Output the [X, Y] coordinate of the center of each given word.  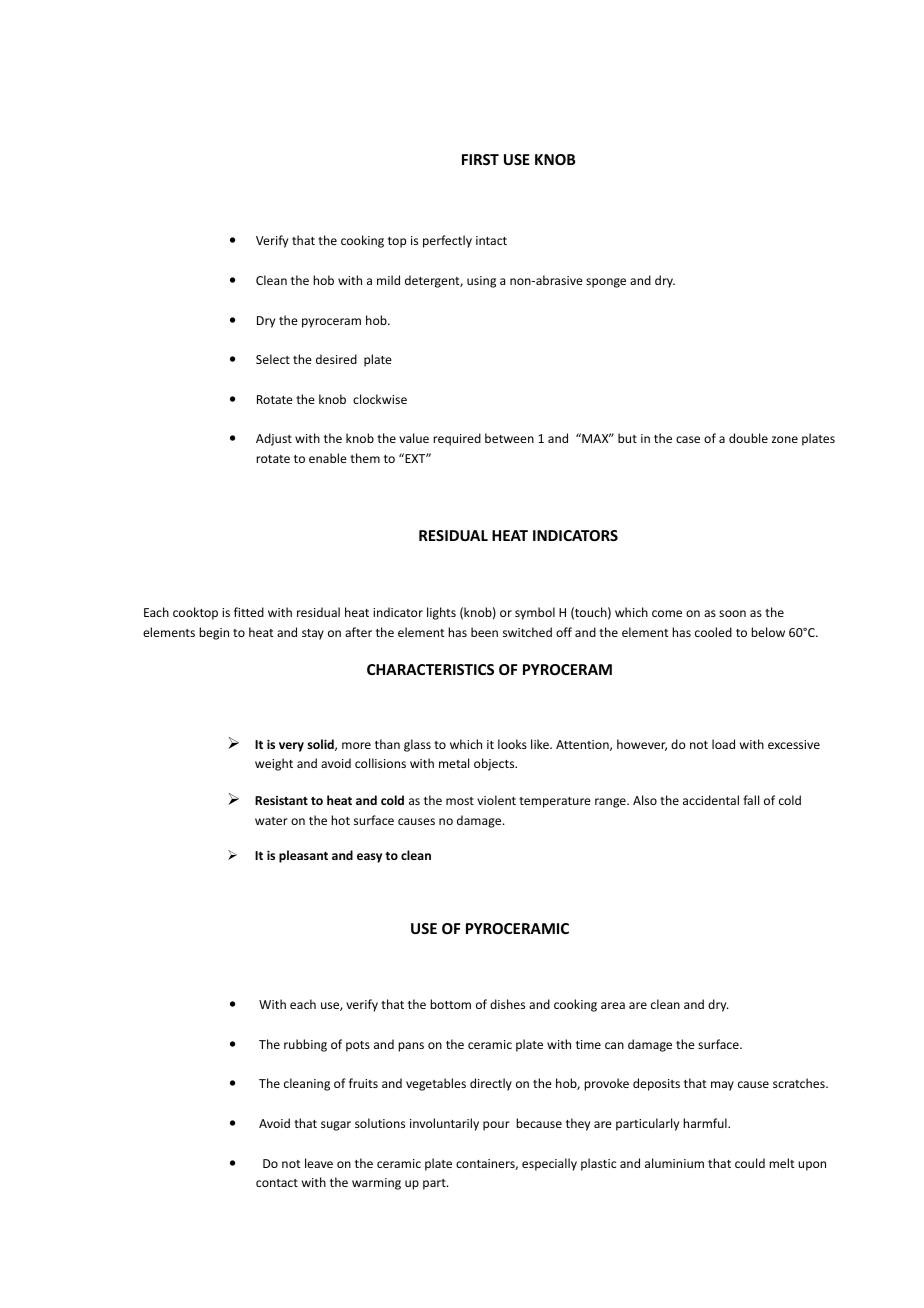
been [484, 632]
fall [751, 800]
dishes [507, 1004]
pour [496, 1126]
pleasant [303, 856]
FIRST [480, 159]
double [748, 438]
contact [277, 1183]
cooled [713, 632]
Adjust [274, 439]
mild [388, 280]
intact [491, 240]
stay [313, 634]
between [509, 438]
